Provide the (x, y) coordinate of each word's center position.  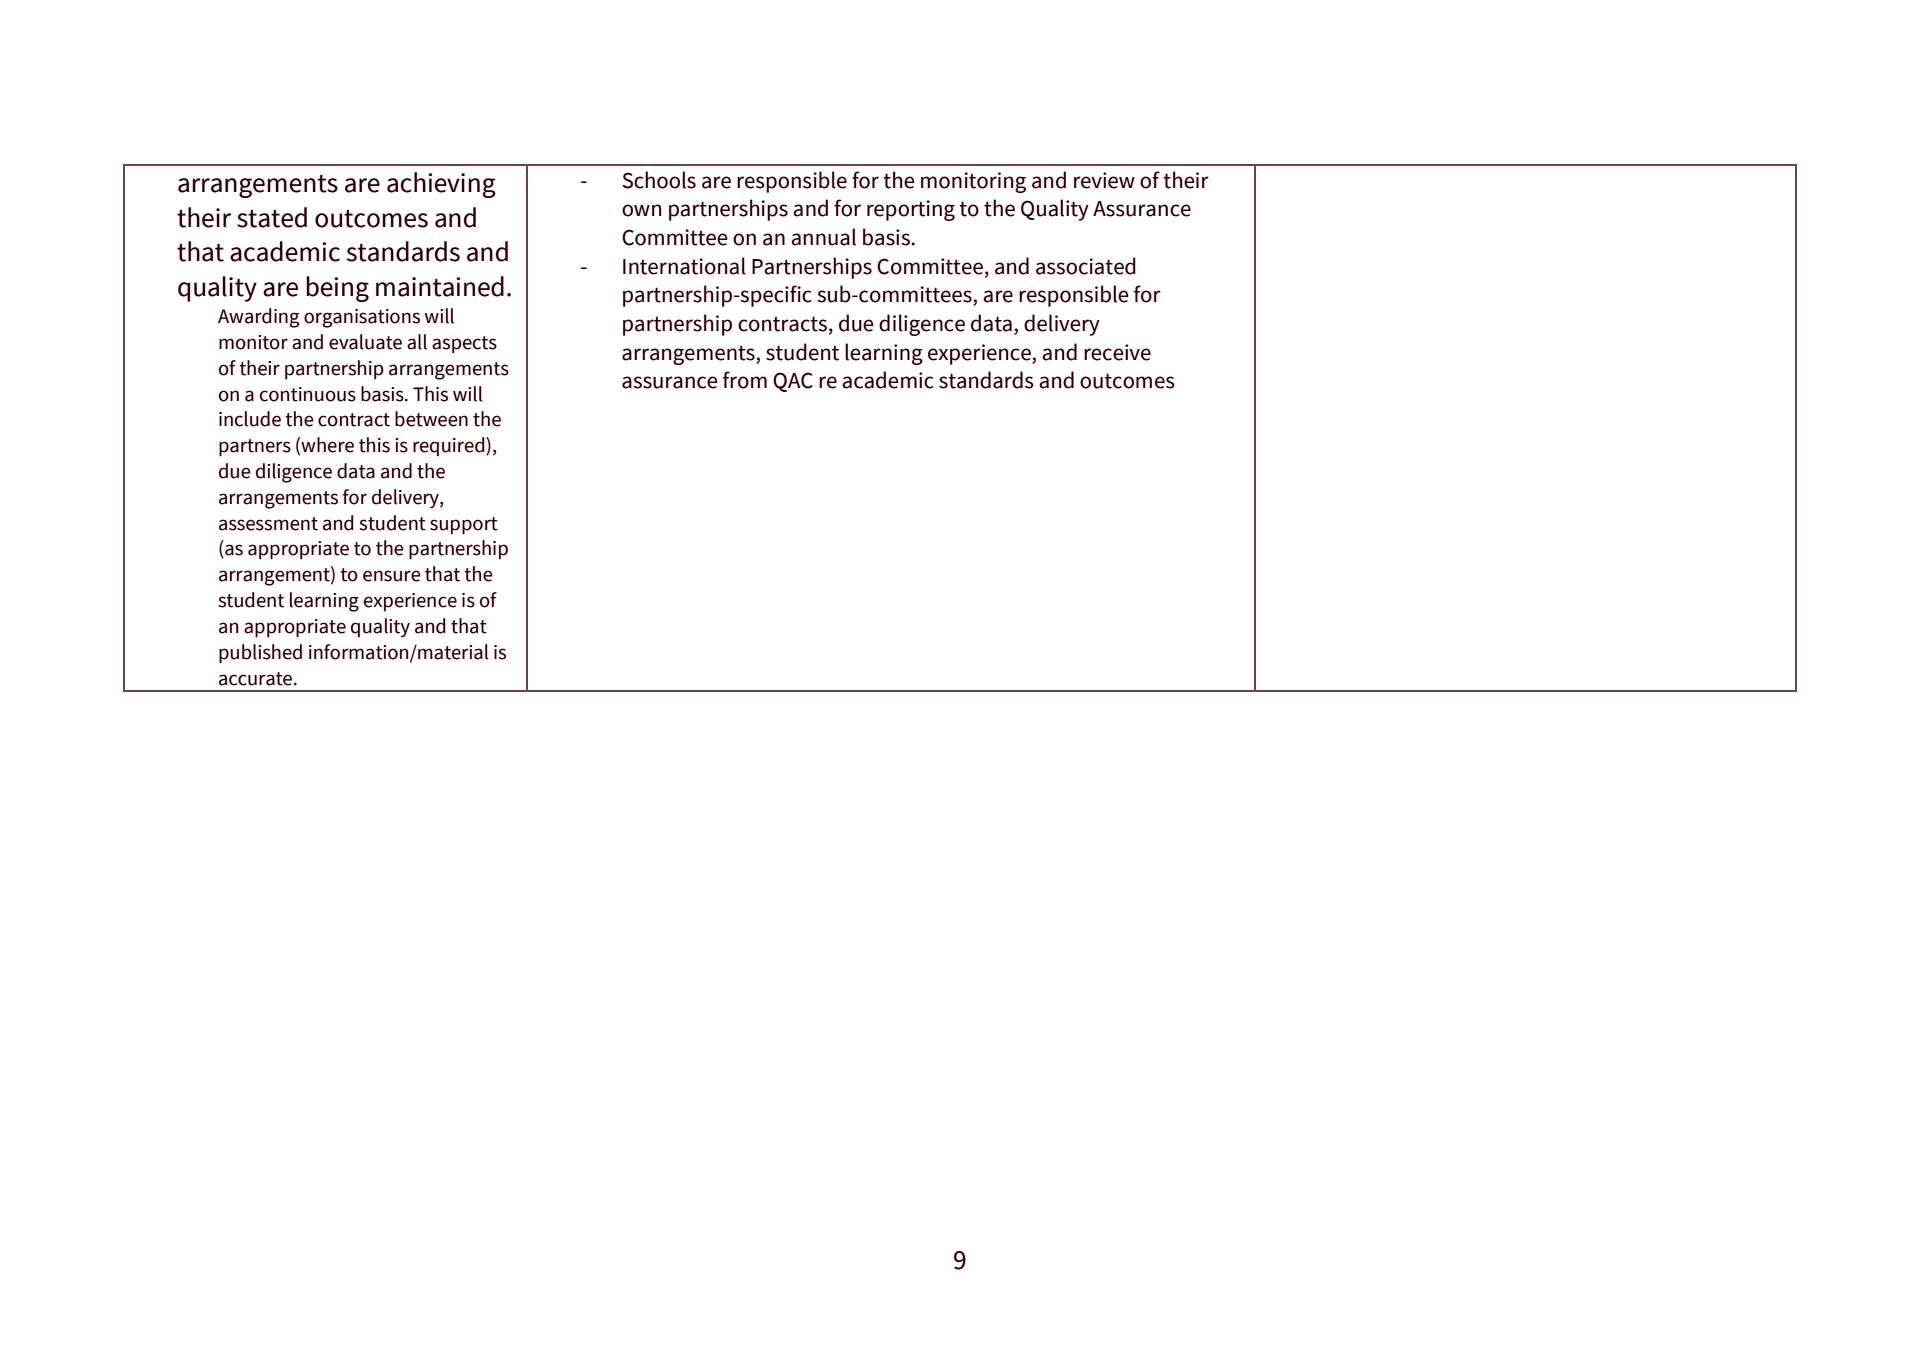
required (450, 446)
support (464, 526)
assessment (268, 524)
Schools (659, 180)
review (1104, 180)
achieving (441, 185)
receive (1117, 352)
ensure (392, 576)
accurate (257, 679)
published (260, 654)
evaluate (365, 342)
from (745, 380)
